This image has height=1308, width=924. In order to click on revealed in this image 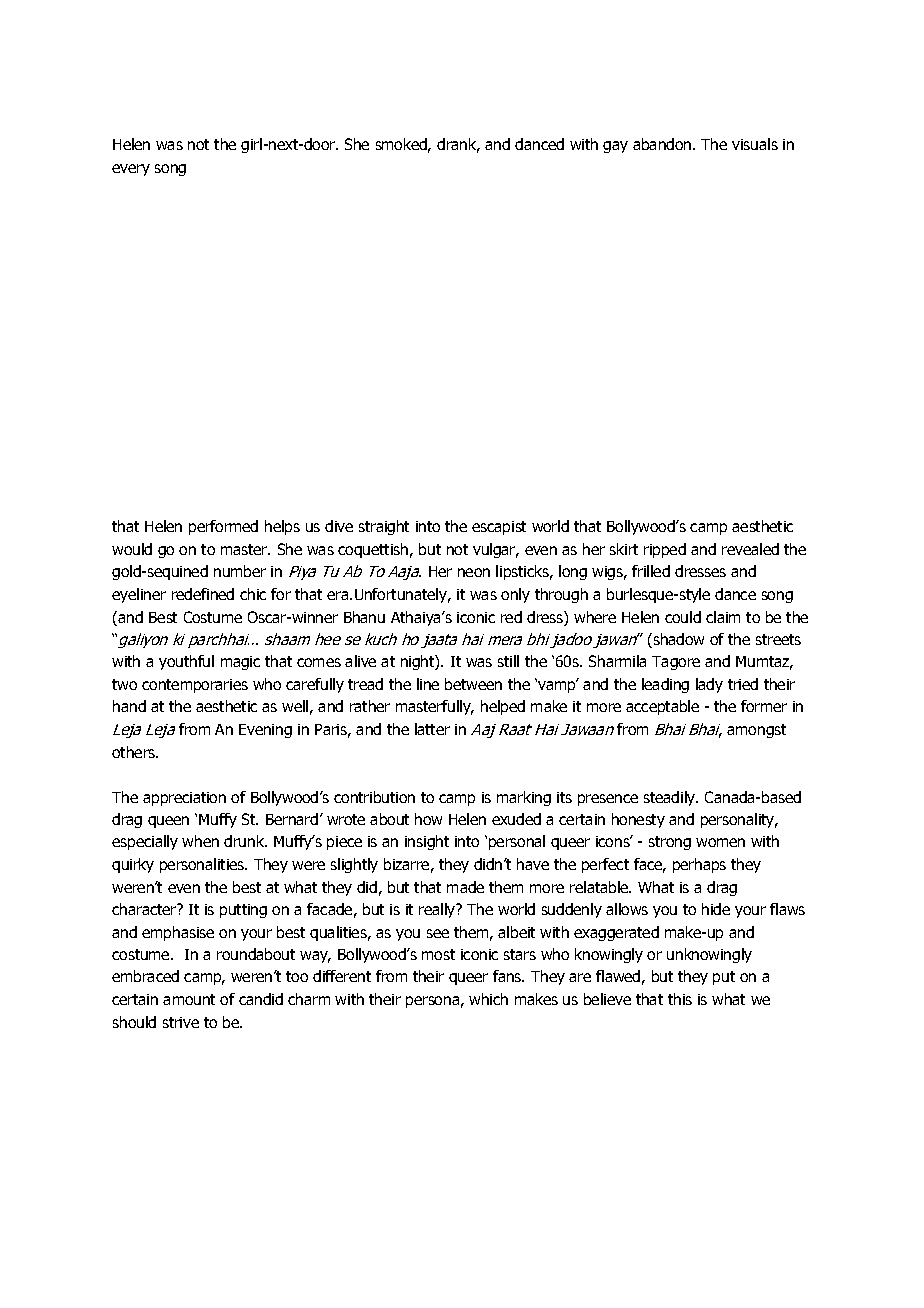, I will do `click(750, 549)`.
